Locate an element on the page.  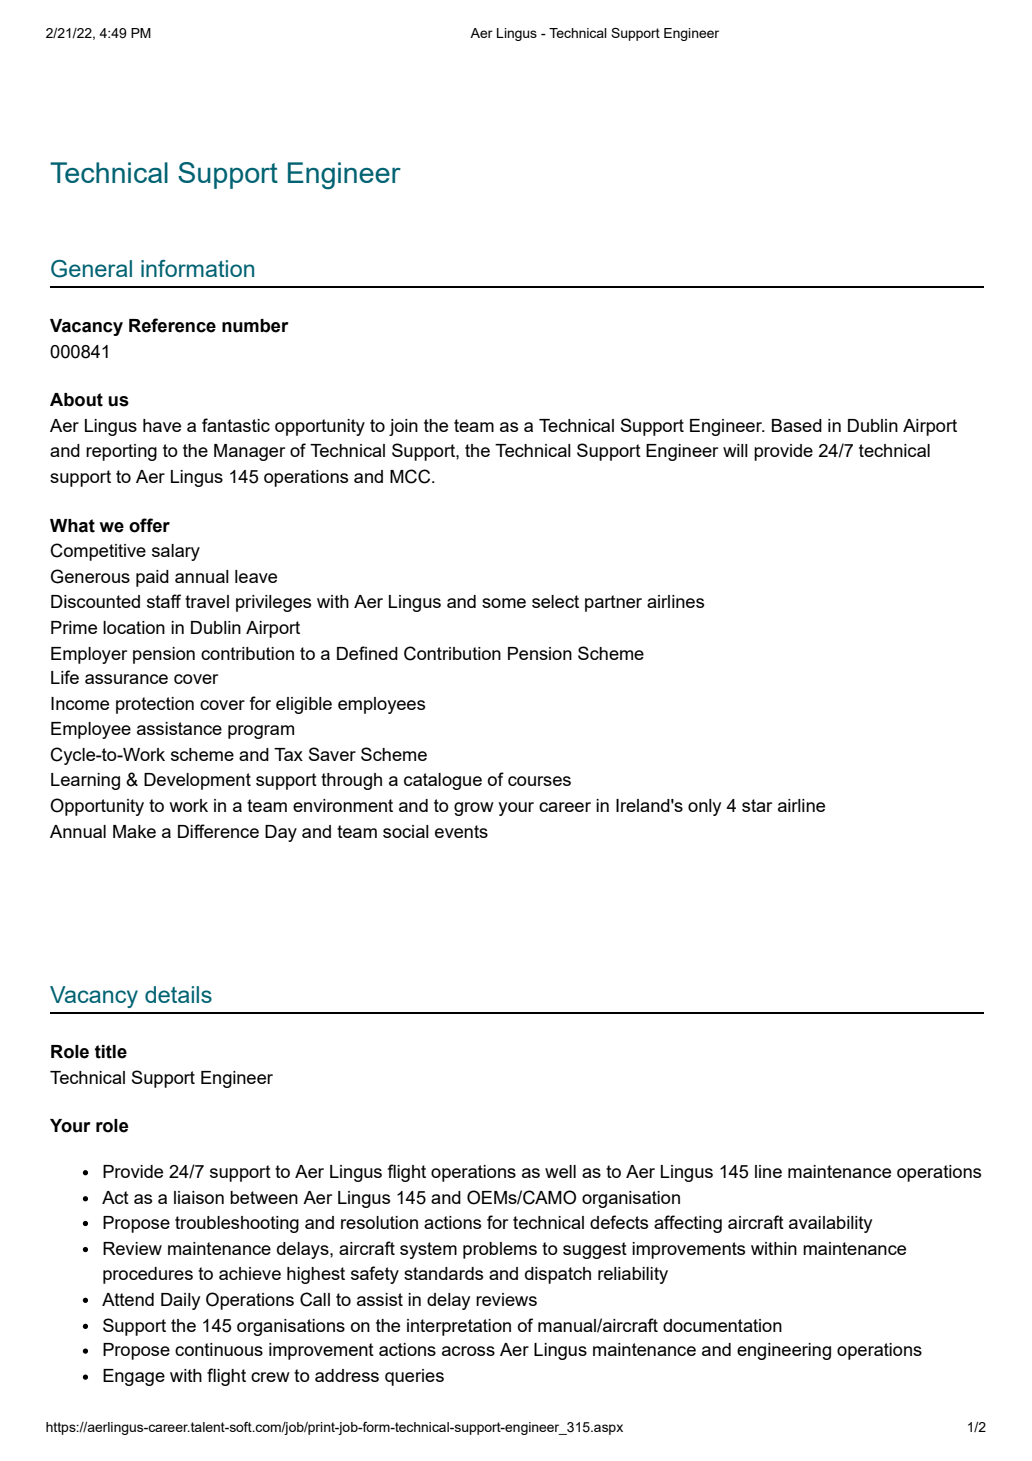
Make is located at coordinates (134, 831).
